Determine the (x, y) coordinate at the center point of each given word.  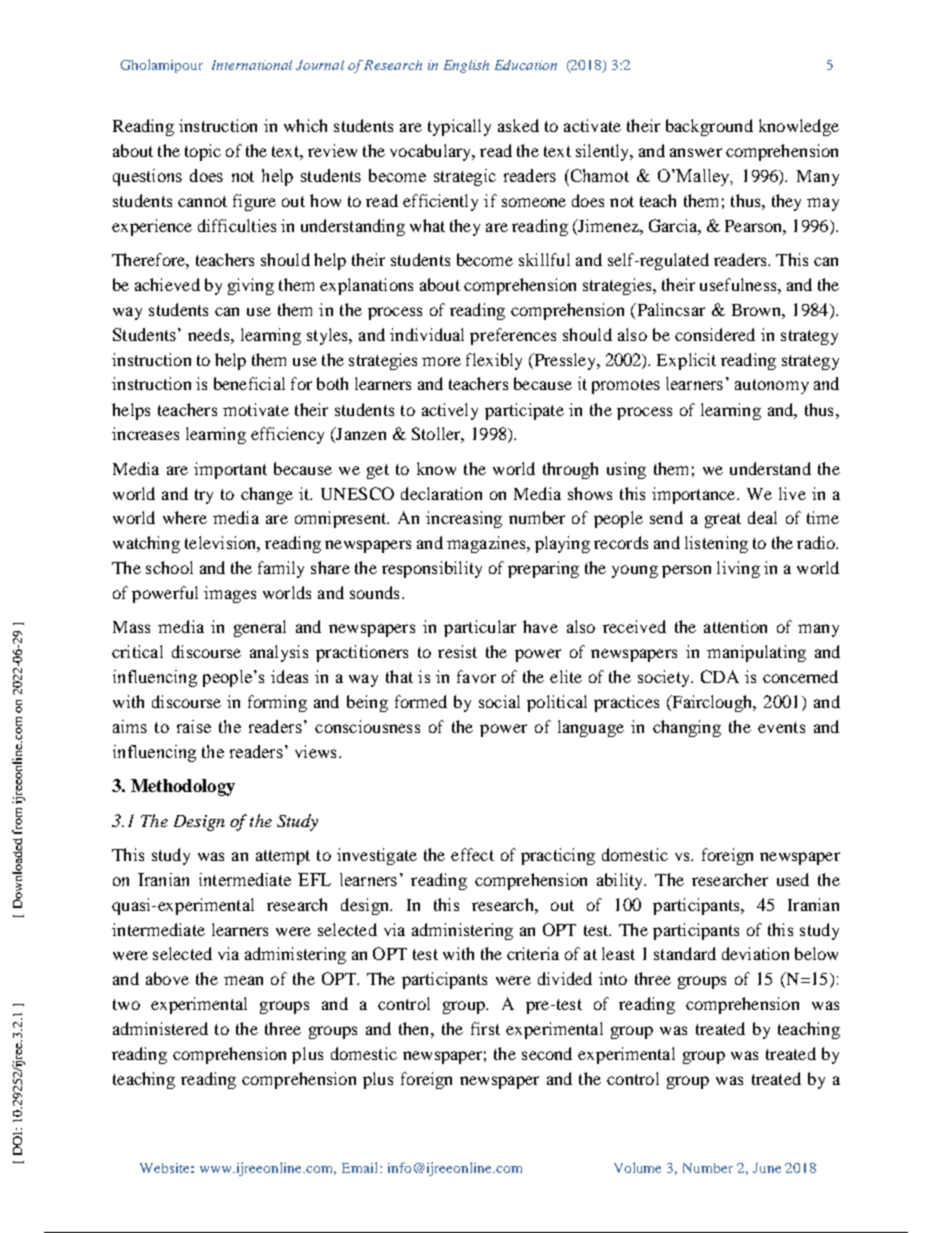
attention (735, 626)
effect (472, 854)
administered (160, 1028)
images (230, 594)
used (793, 879)
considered (715, 334)
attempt (283, 857)
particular (480, 628)
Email (361, 1167)
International (252, 65)
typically (459, 127)
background (709, 127)
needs (210, 334)
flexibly (494, 361)
